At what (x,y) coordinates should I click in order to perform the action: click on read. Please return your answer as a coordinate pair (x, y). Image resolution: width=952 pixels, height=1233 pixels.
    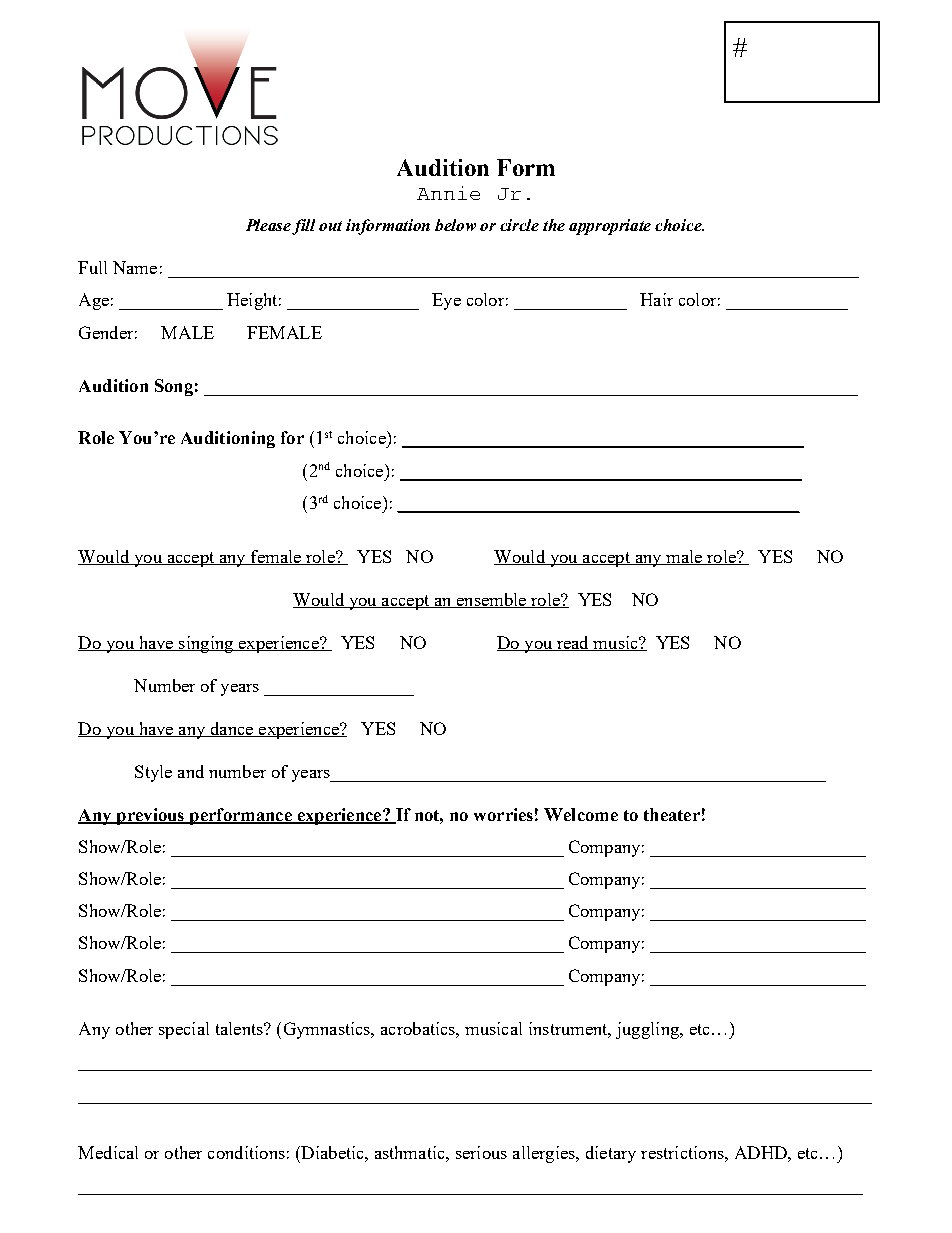
    Looking at the image, I should click on (573, 643).
